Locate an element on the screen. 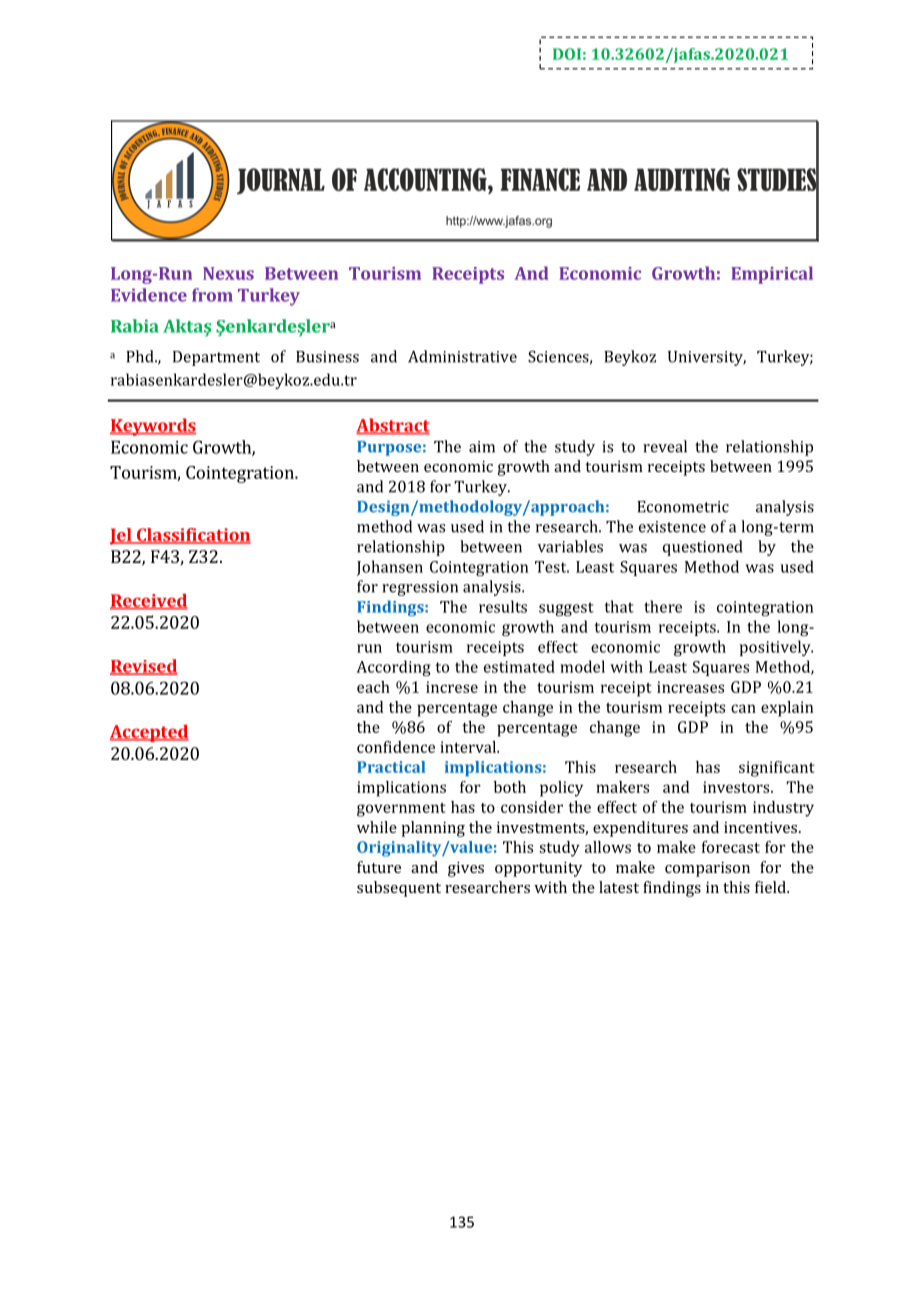  investors is located at coordinates (737, 787).
